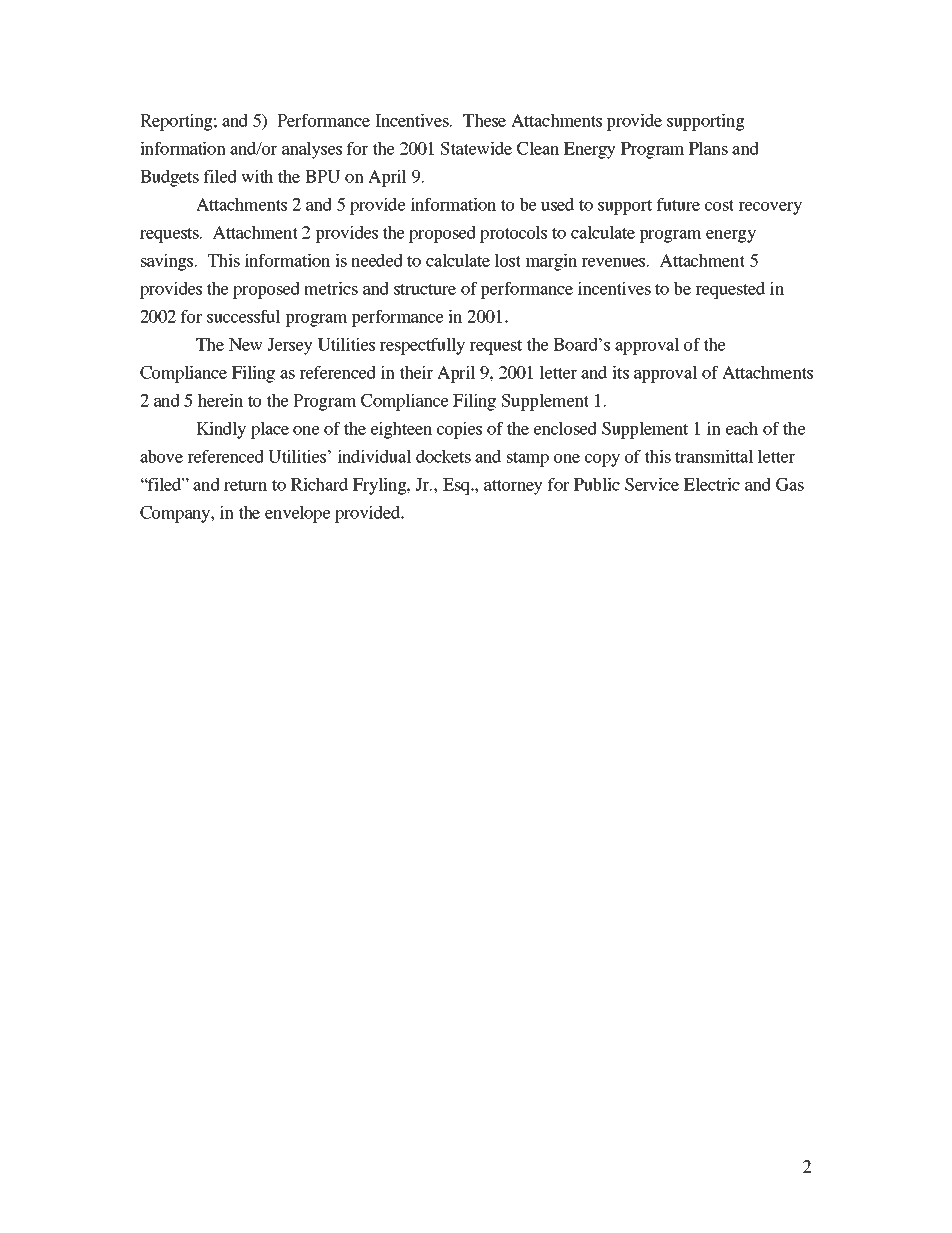 The image size is (952, 1233). What do you see at coordinates (742, 428) in the page?
I see `each` at bounding box center [742, 428].
